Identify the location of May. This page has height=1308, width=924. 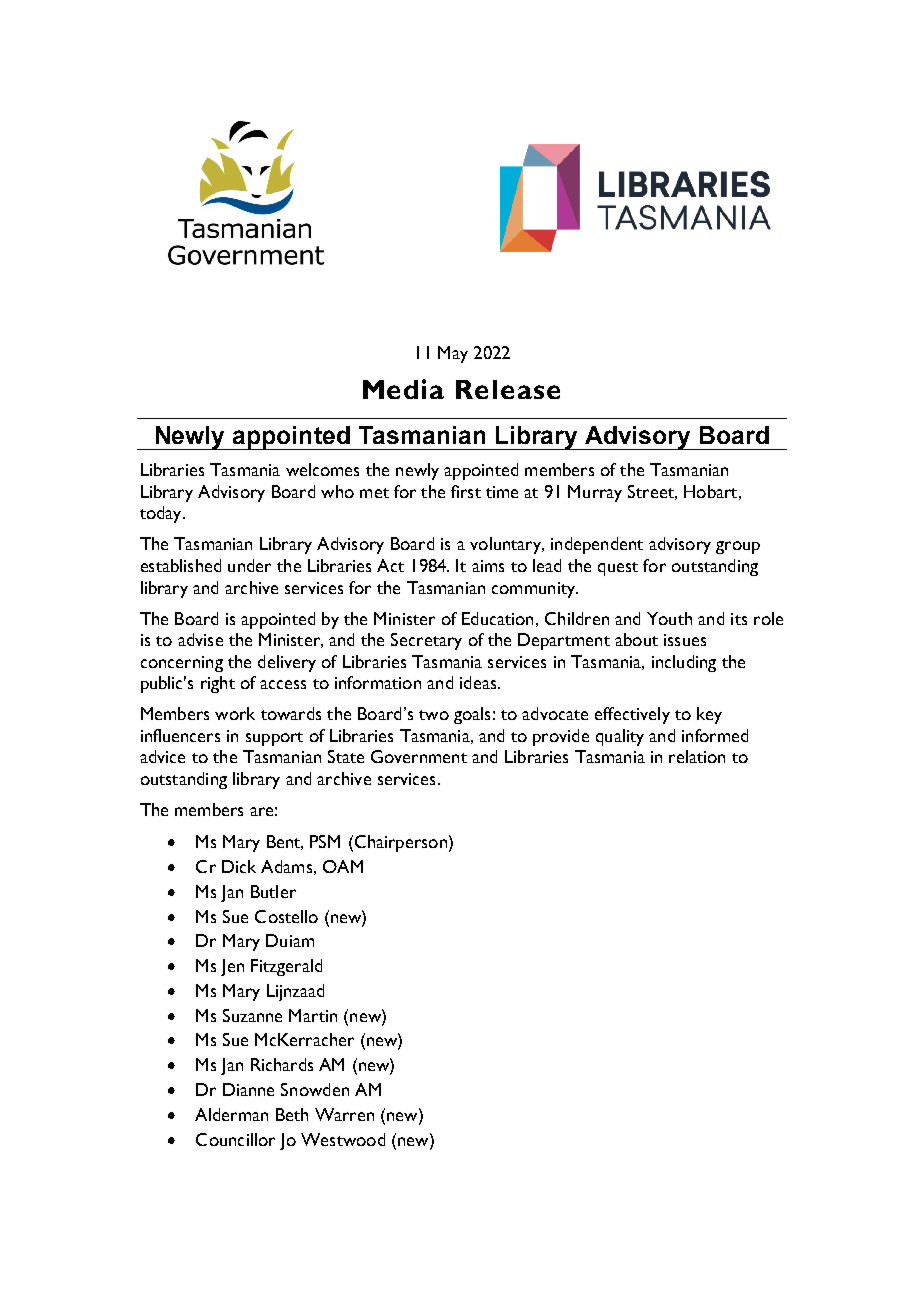
(453, 354).
